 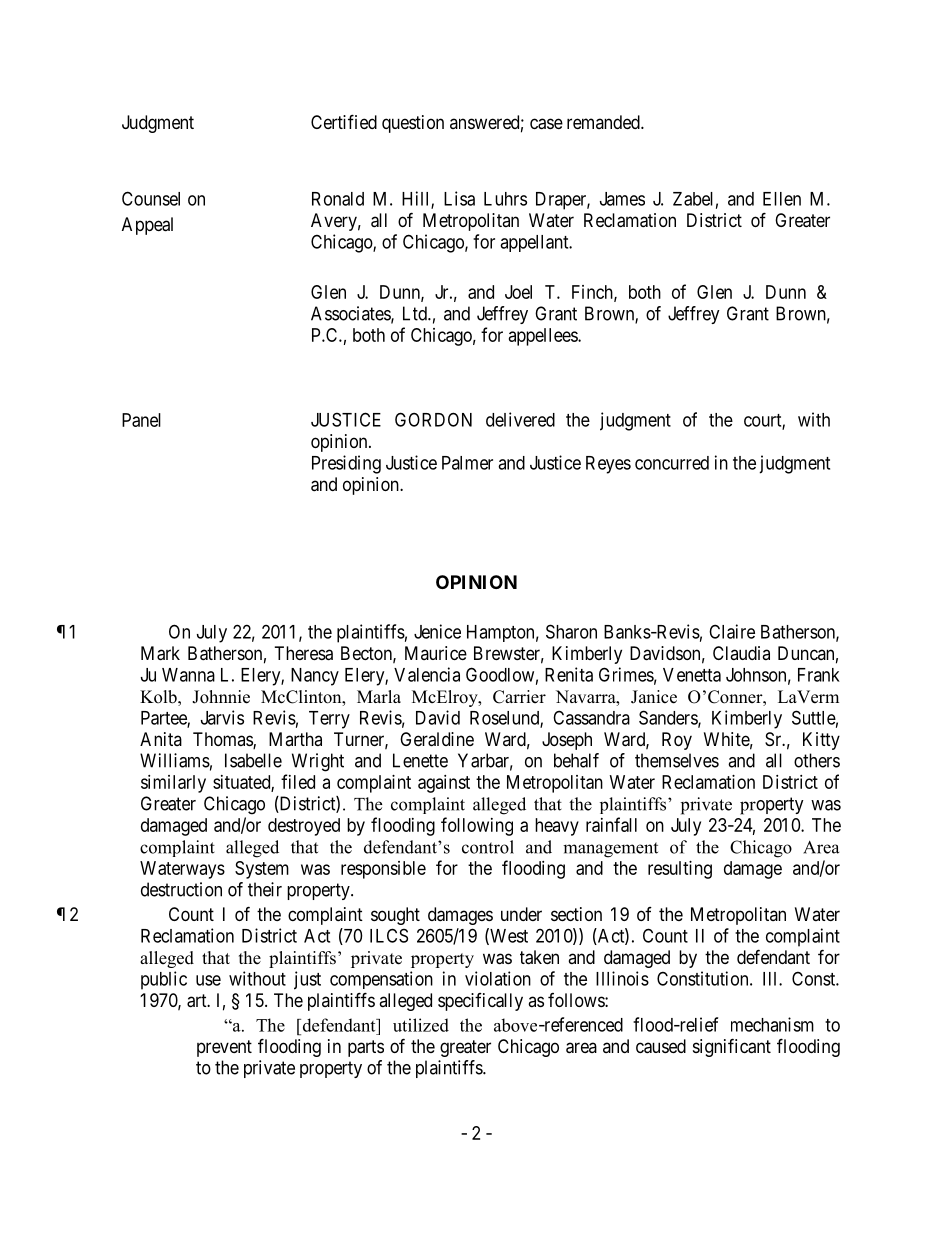 What do you see at coordinates (467, 463) in the document?
I see `Palmer` at bounding box center [467, 463].
